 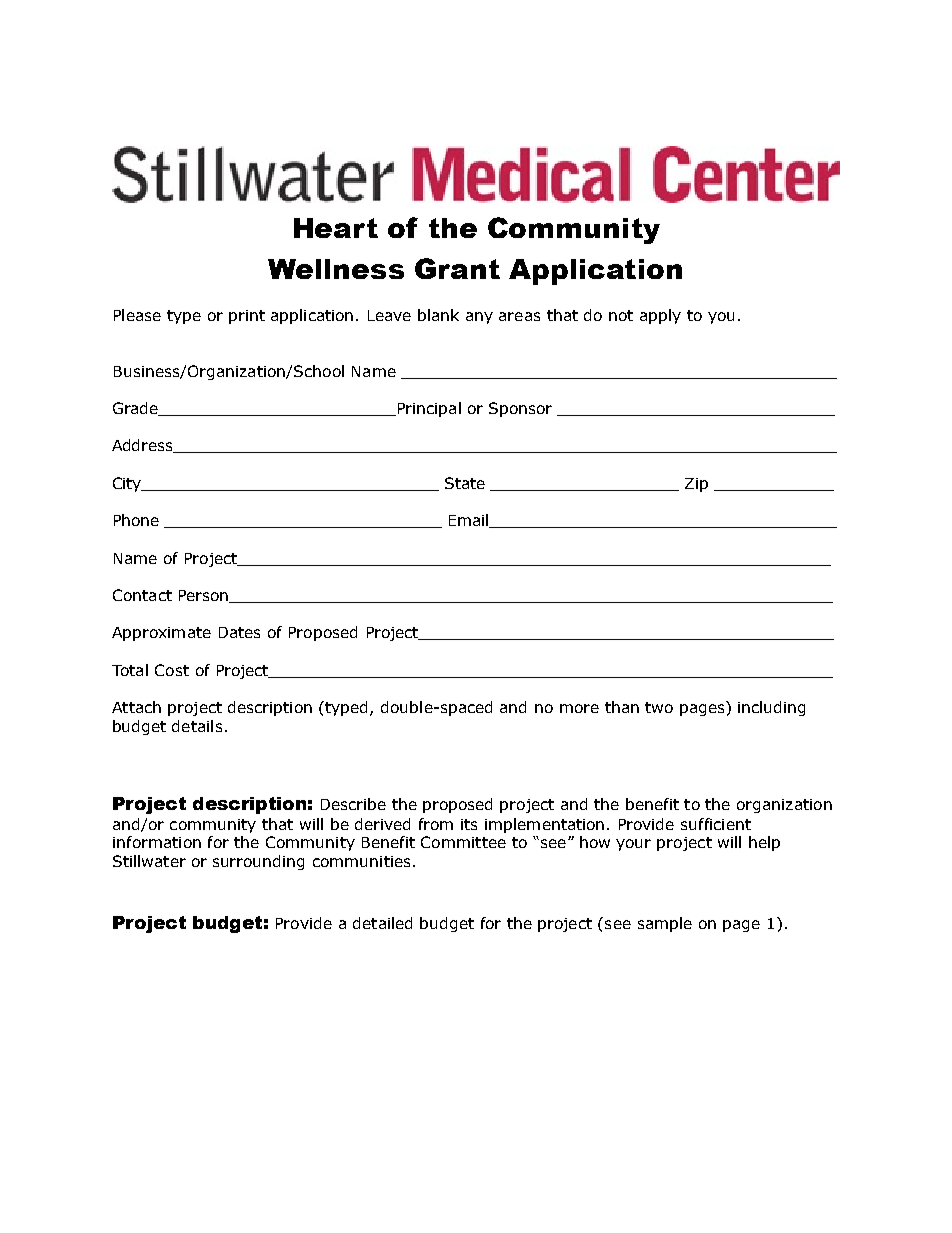 What do you see at coordinates (258, 862) in the image?
I see `surrounding` at bounding box center [258, 862].
